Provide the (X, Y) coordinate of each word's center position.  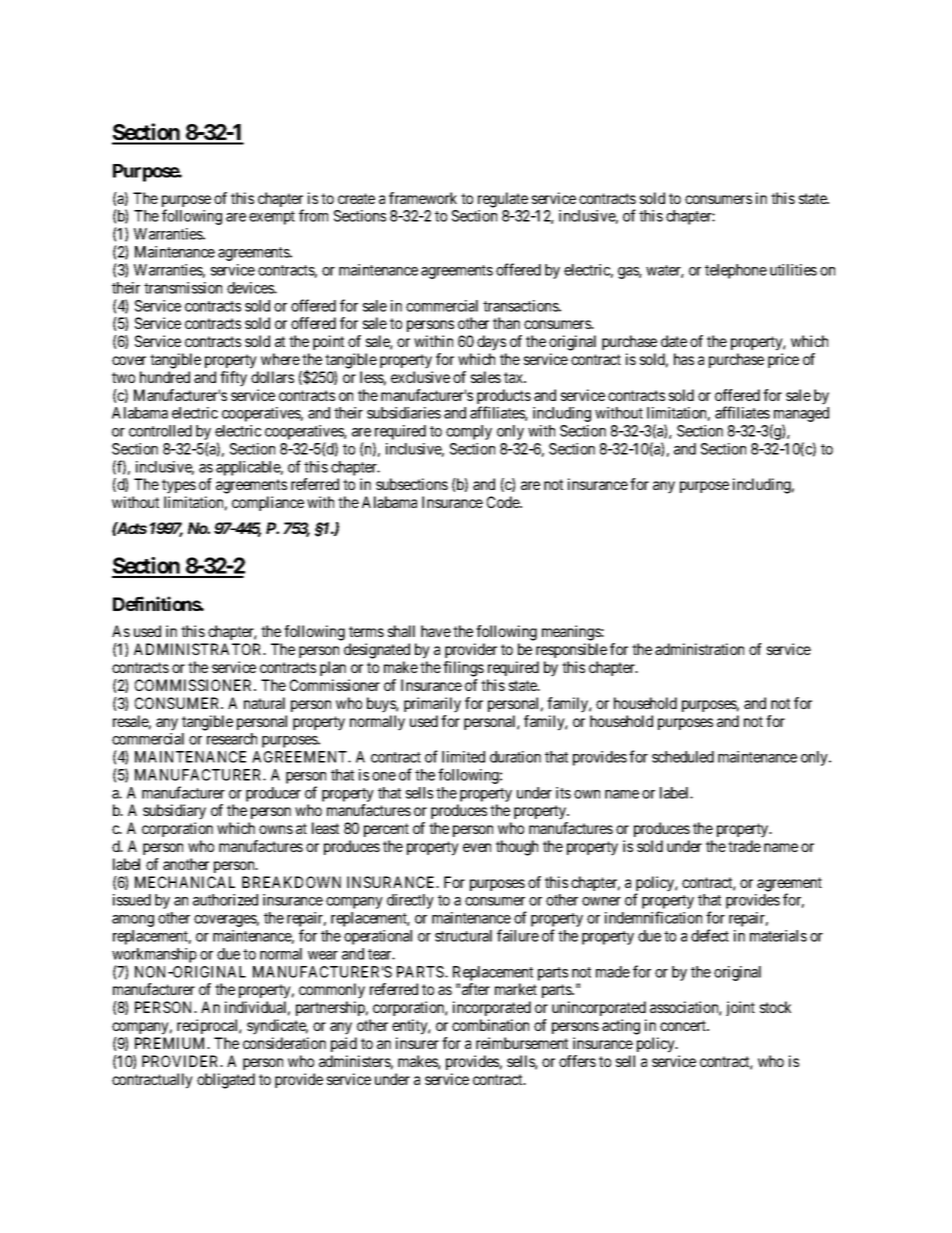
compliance (268, 503)
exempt (272, 218)
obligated (226, 1081)
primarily (432, 705)
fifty (233, 379)
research (232, 739)
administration (699, 649)
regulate (503, 200)
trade (744, 846)
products (504, 398)
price (783, 360)
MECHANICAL (185, 882)
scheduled (683, 757)
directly (410, 901)
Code (504, 502)
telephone (736, 271)
